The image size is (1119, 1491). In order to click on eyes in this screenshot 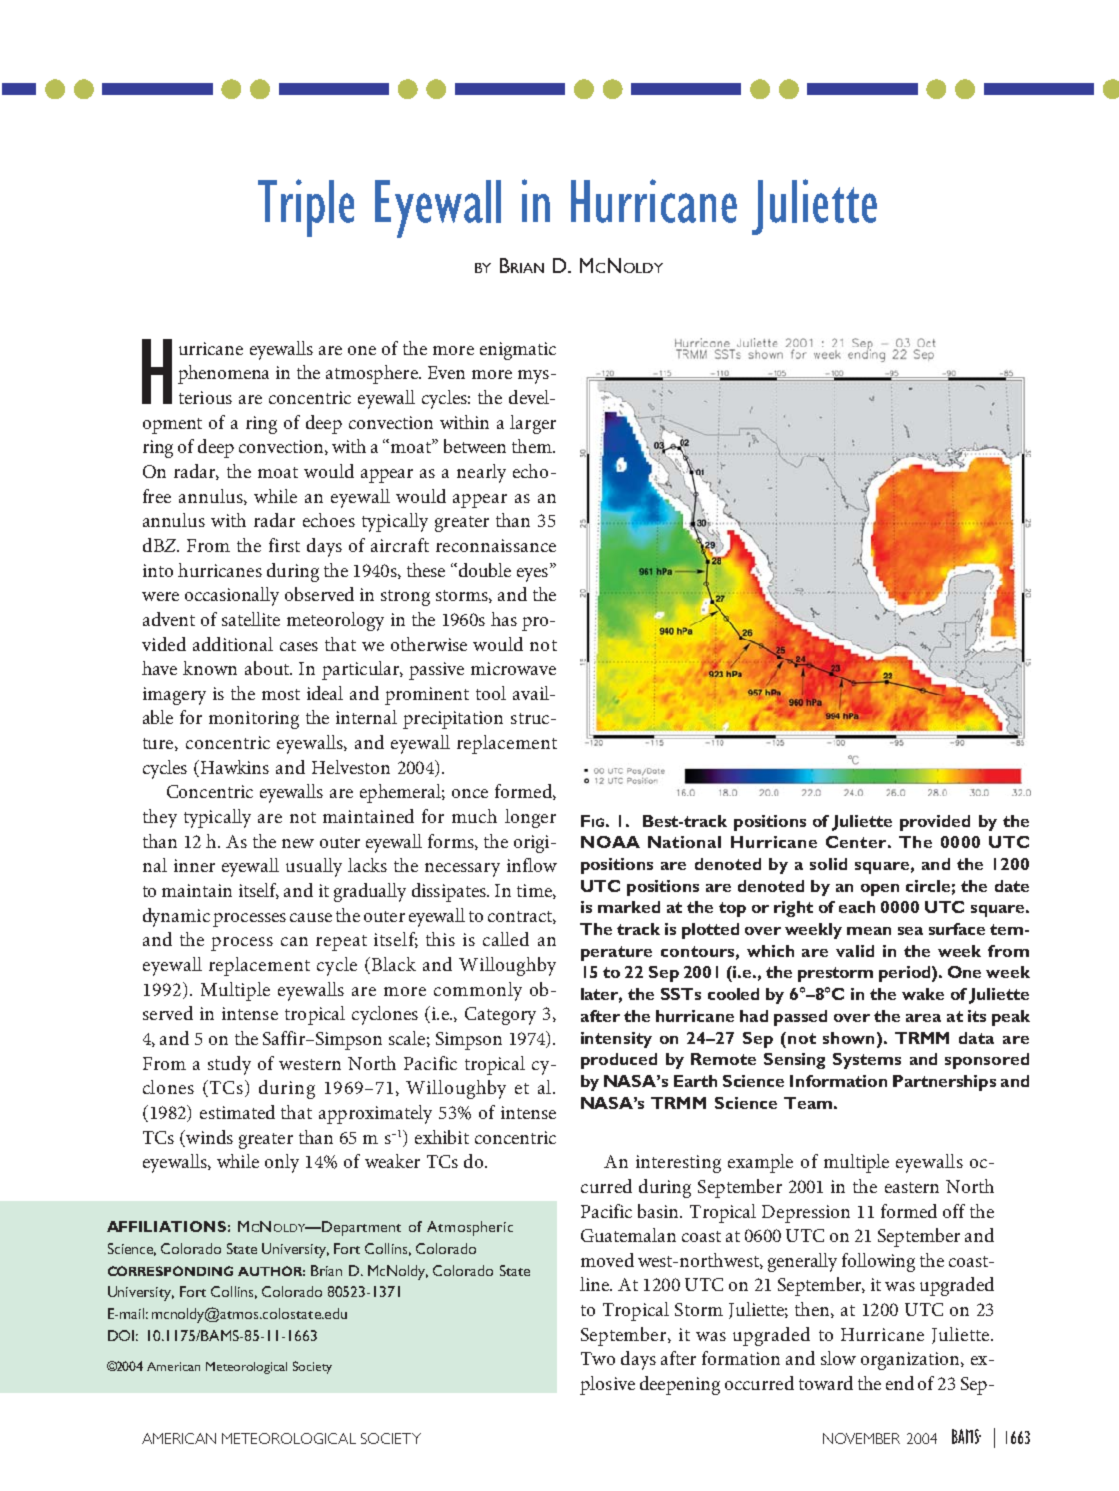, I will do `click(534, 574)`.
